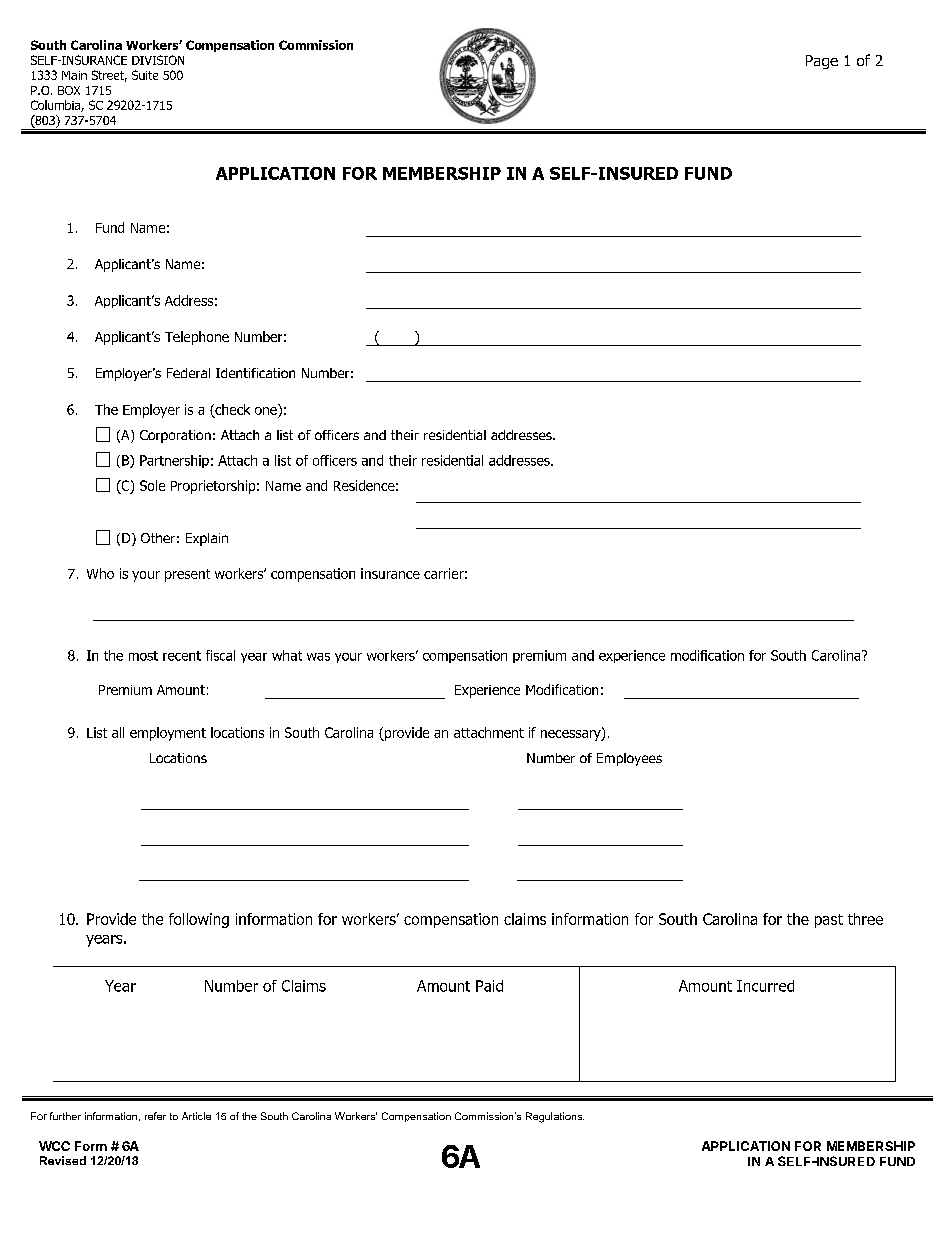  Describe the element at coordinates (158, 60) in the image. I see `DIVISION` at that location.
